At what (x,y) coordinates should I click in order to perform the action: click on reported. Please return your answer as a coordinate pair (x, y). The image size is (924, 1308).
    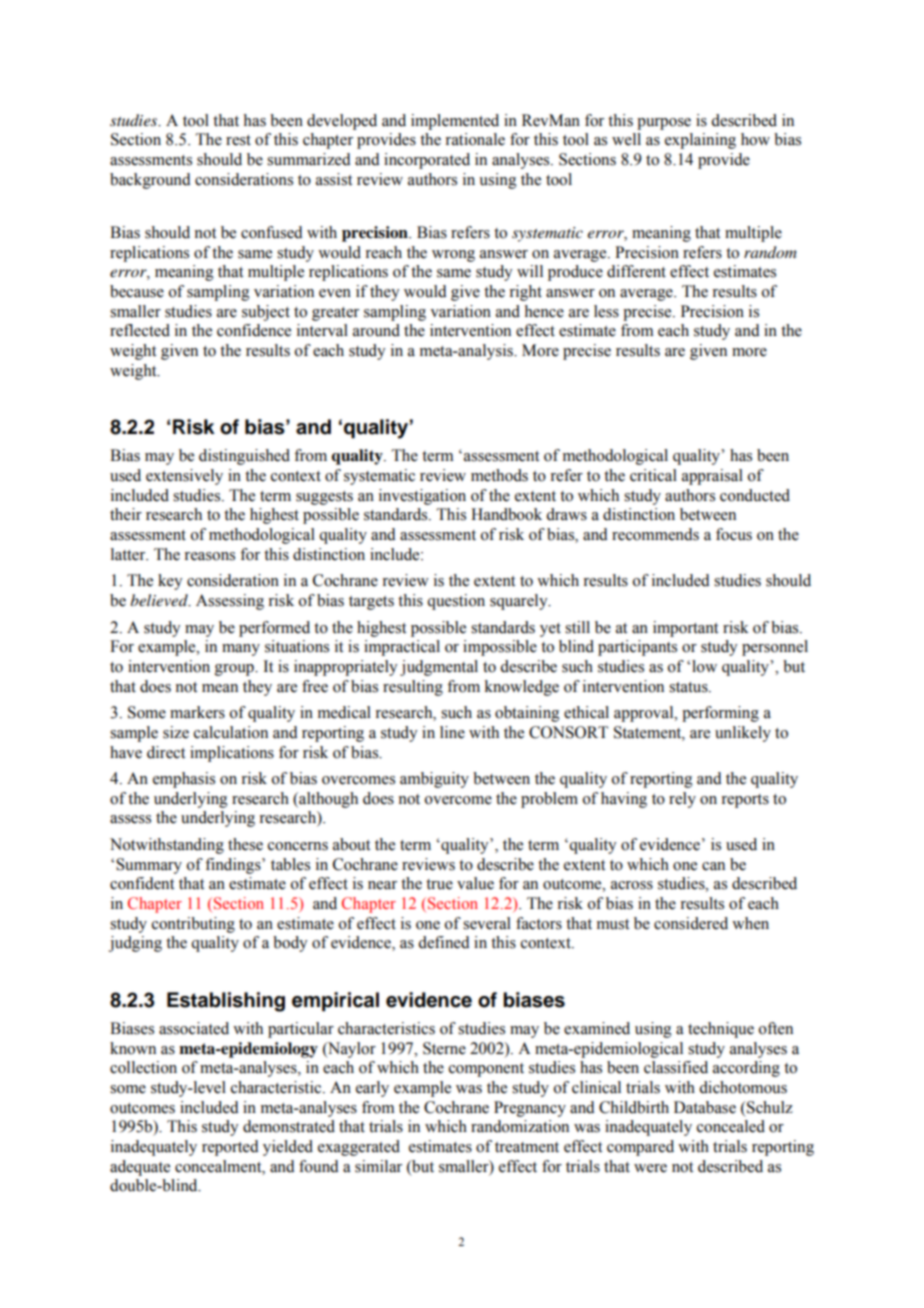
    Looking at the image, I should click on (230, 1148).
